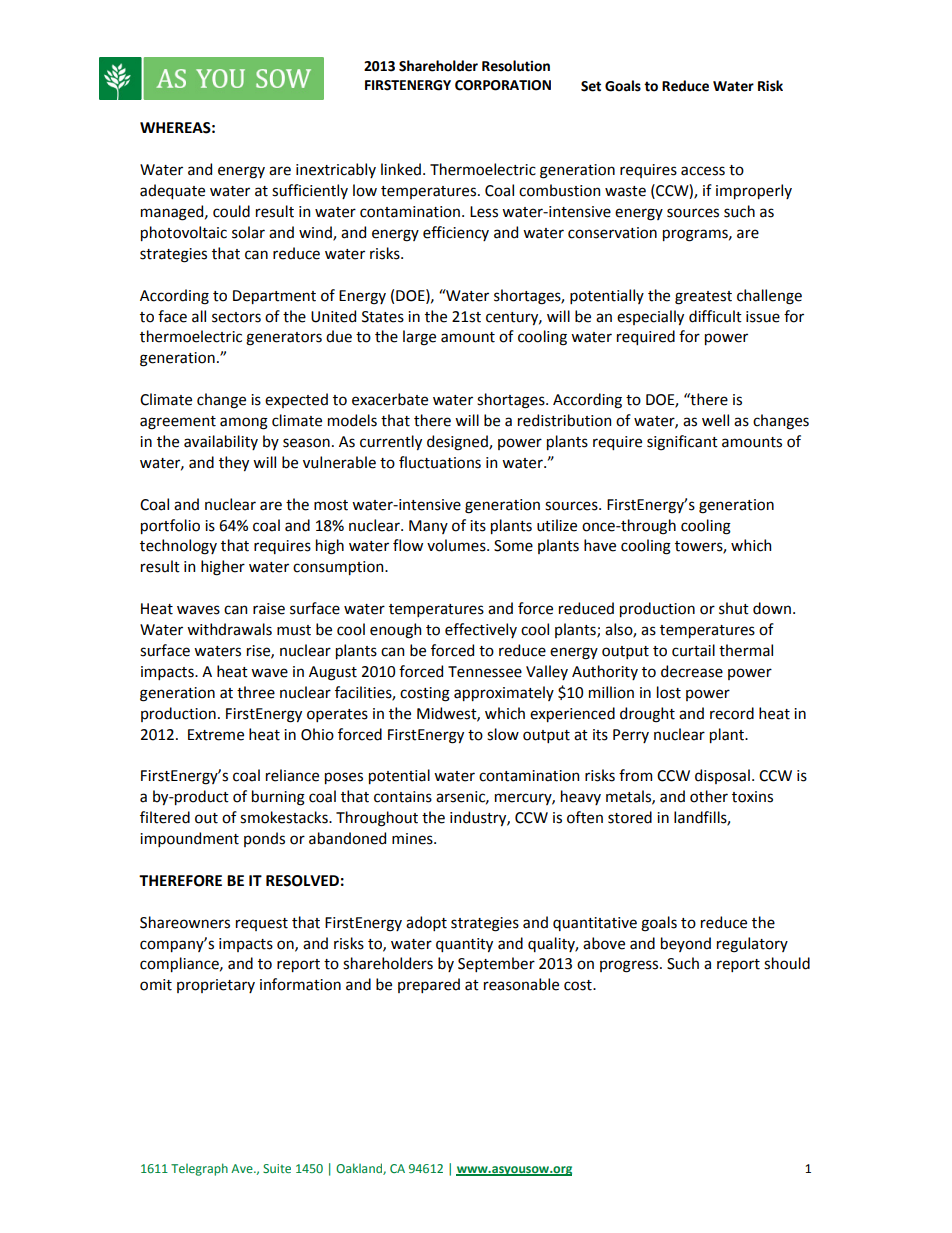  I want to click on CORPORATION, so click(503, 85).
